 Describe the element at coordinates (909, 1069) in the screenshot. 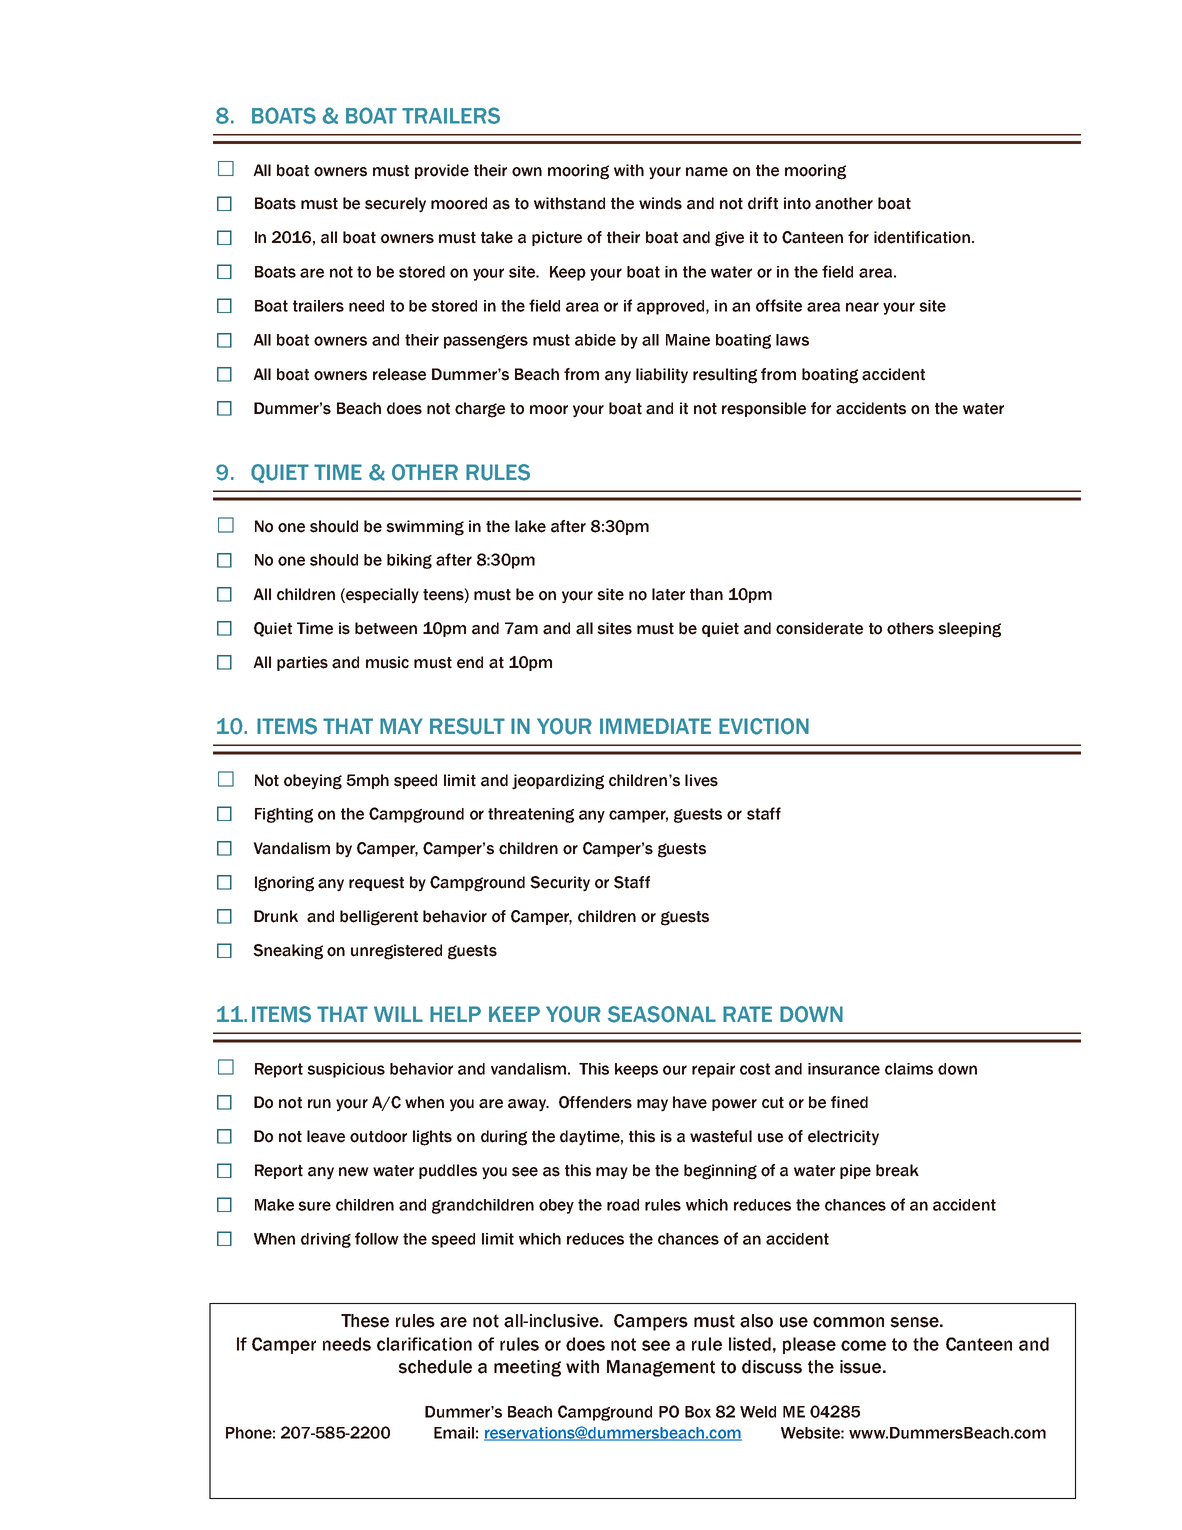

I see `claims` at that location.
